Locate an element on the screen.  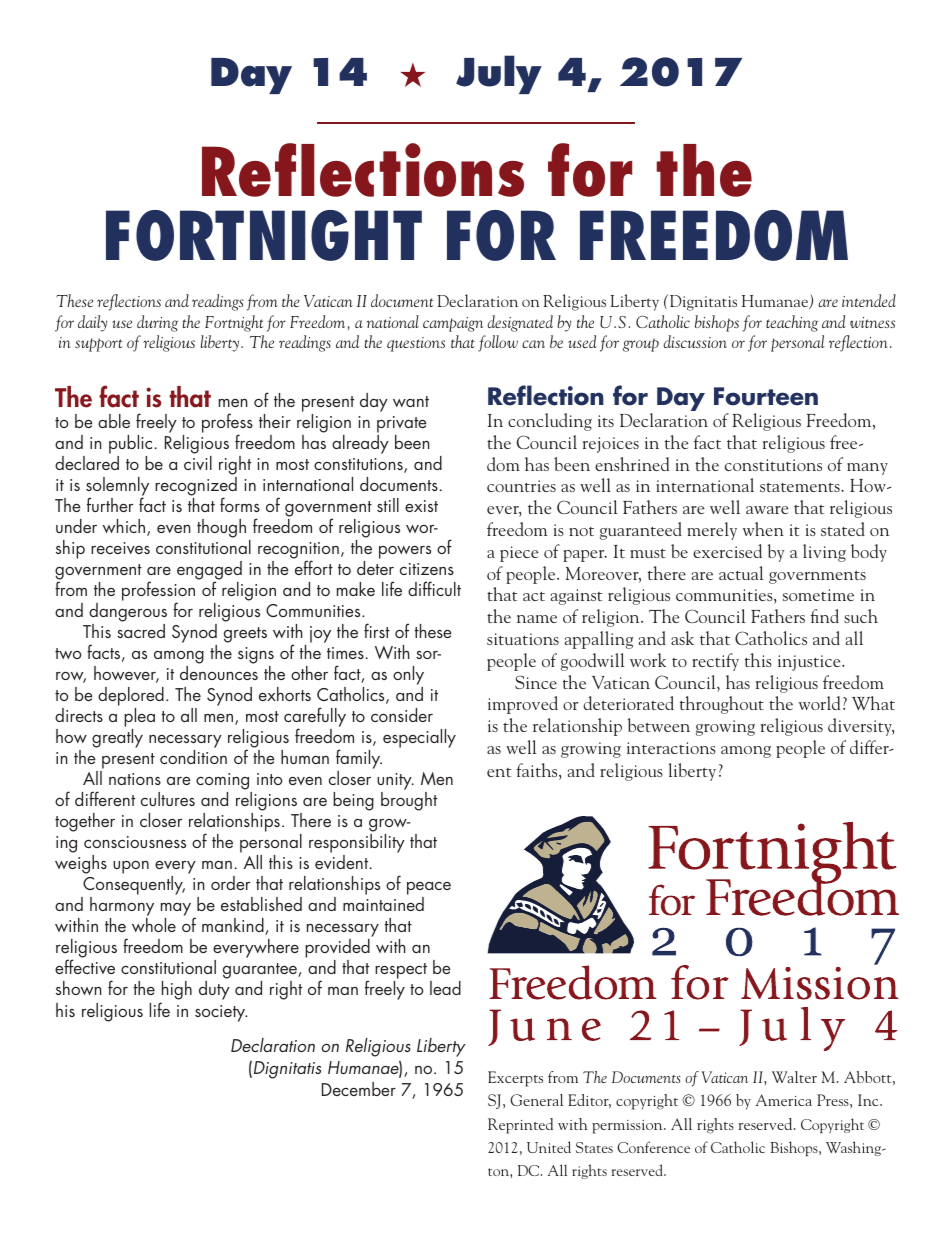
during is located at coordinates (157, 323).
